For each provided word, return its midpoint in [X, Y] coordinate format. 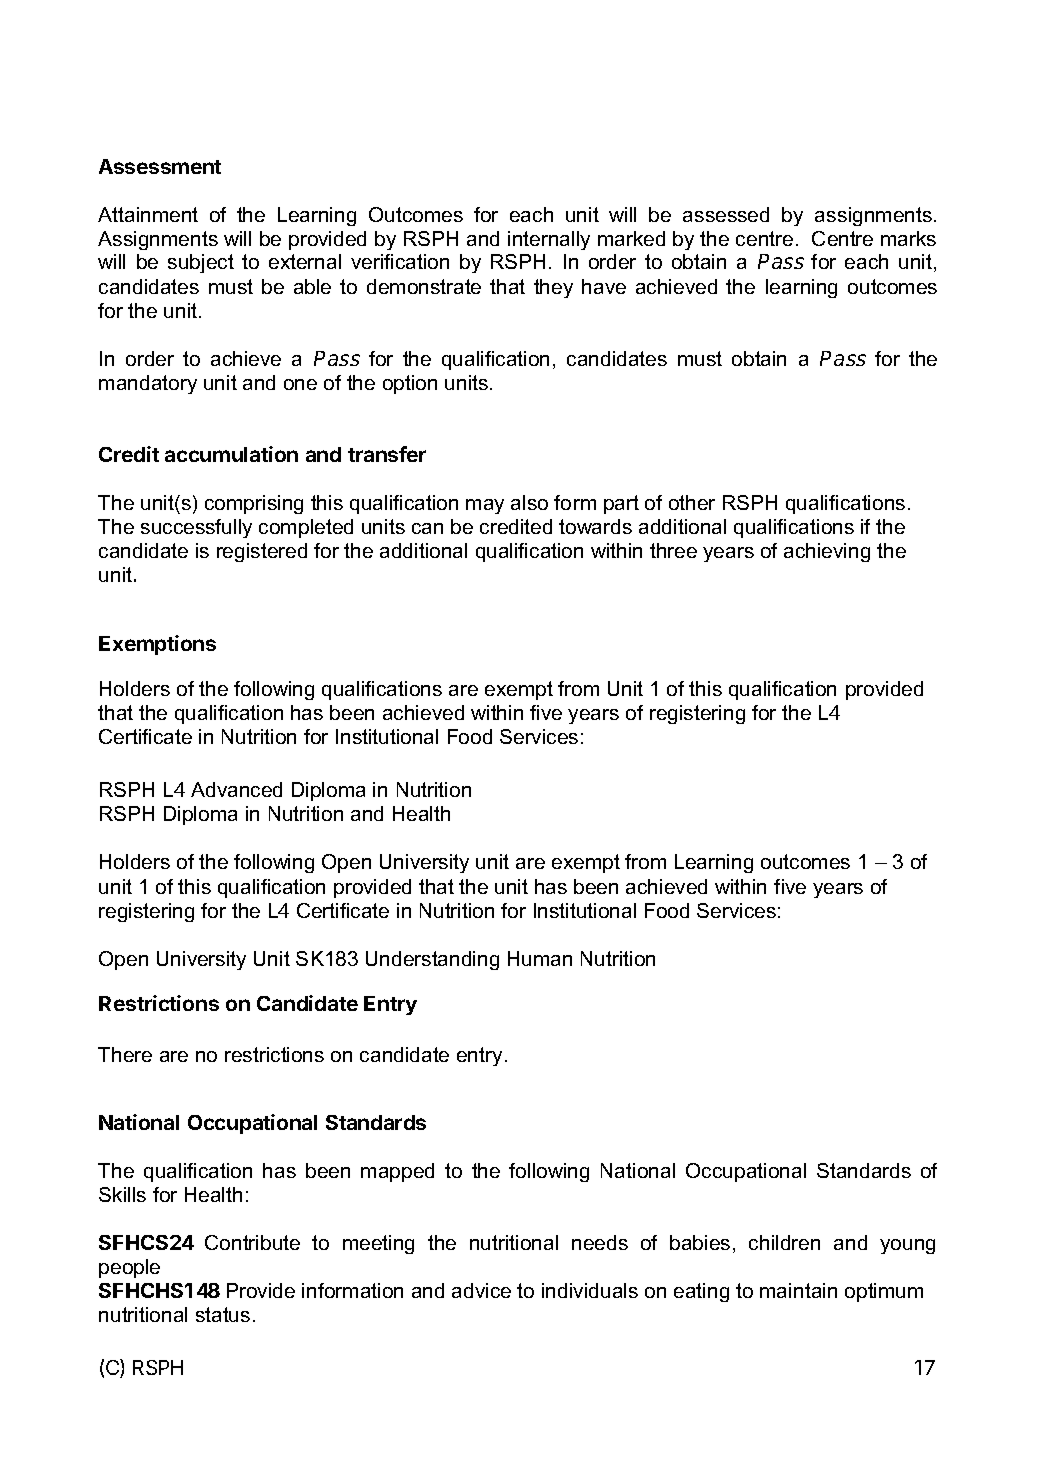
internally [549, 240]
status [223, 1314]
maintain [798, 1290]
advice [481, 1290]
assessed [726, 214]
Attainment [148, 214]
